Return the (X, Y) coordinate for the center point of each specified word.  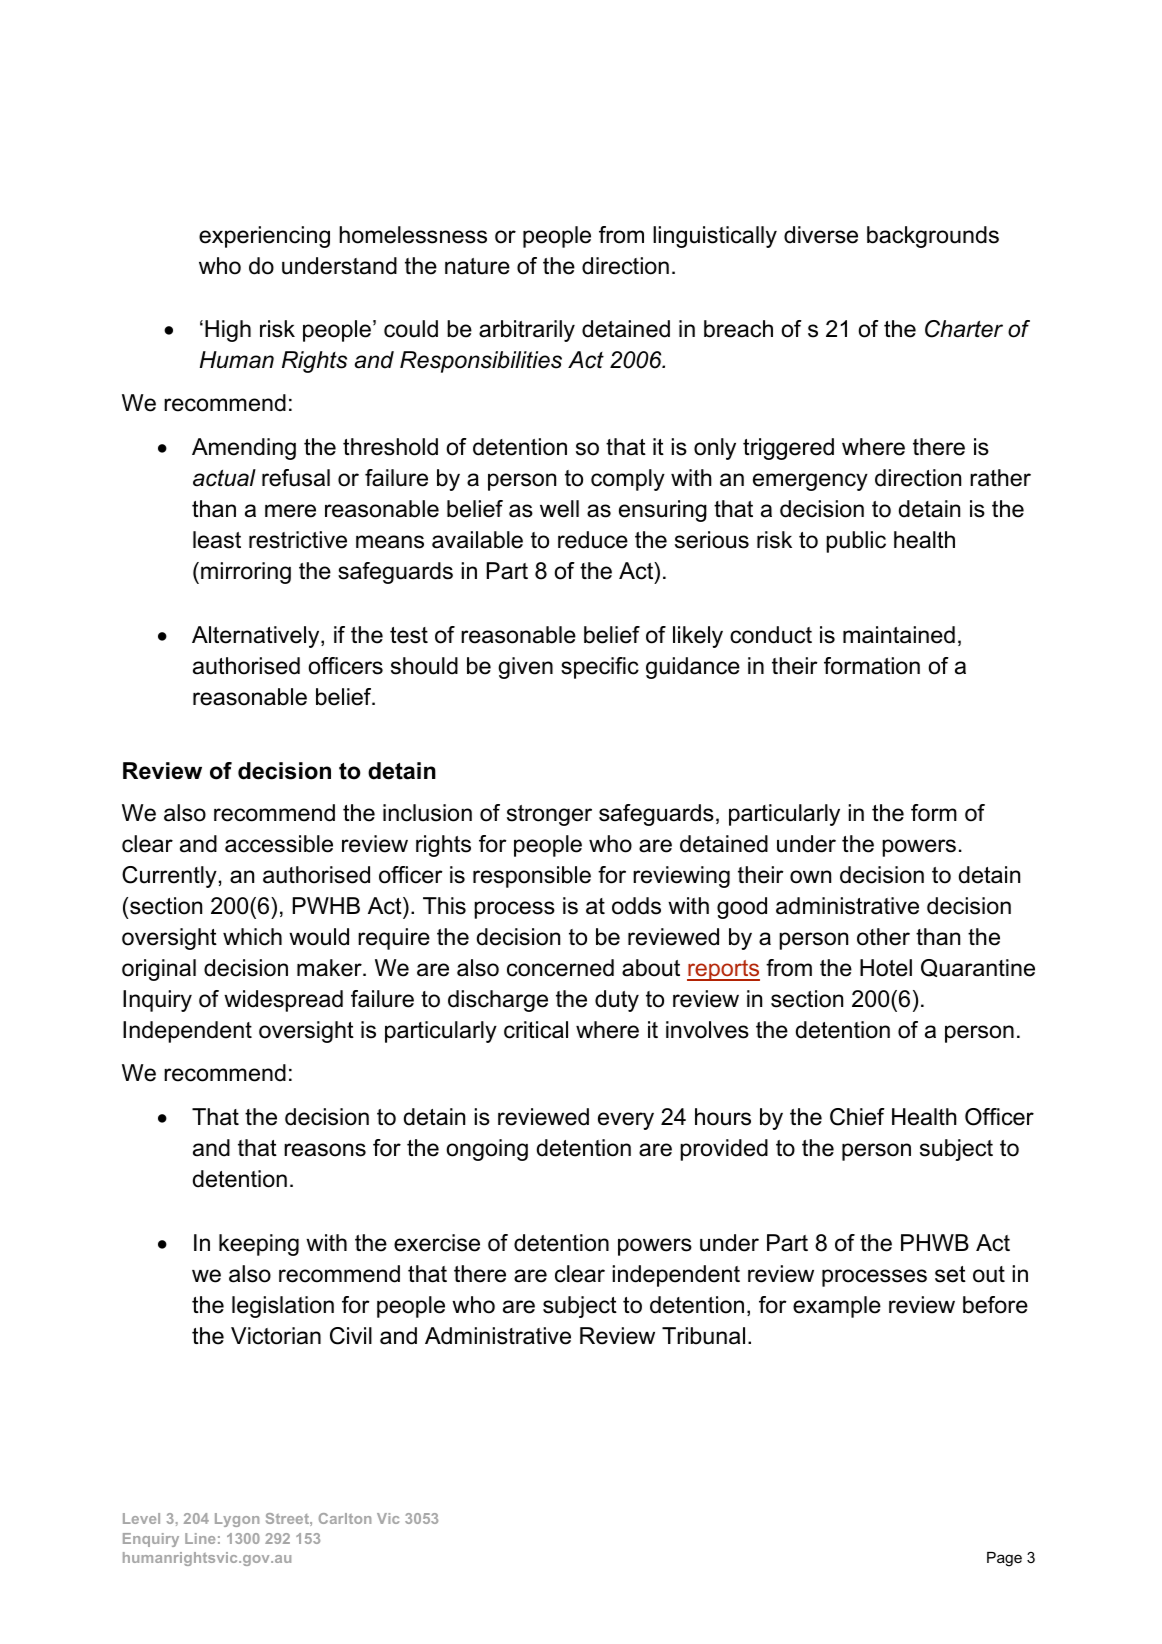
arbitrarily (527, 331)
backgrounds (933, 237)
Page (1004, 1559)
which (252, 937)
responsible (532, 877)
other (883, 937)
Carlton (345, 1518)
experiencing (264, 237)
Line (200, 1538)
